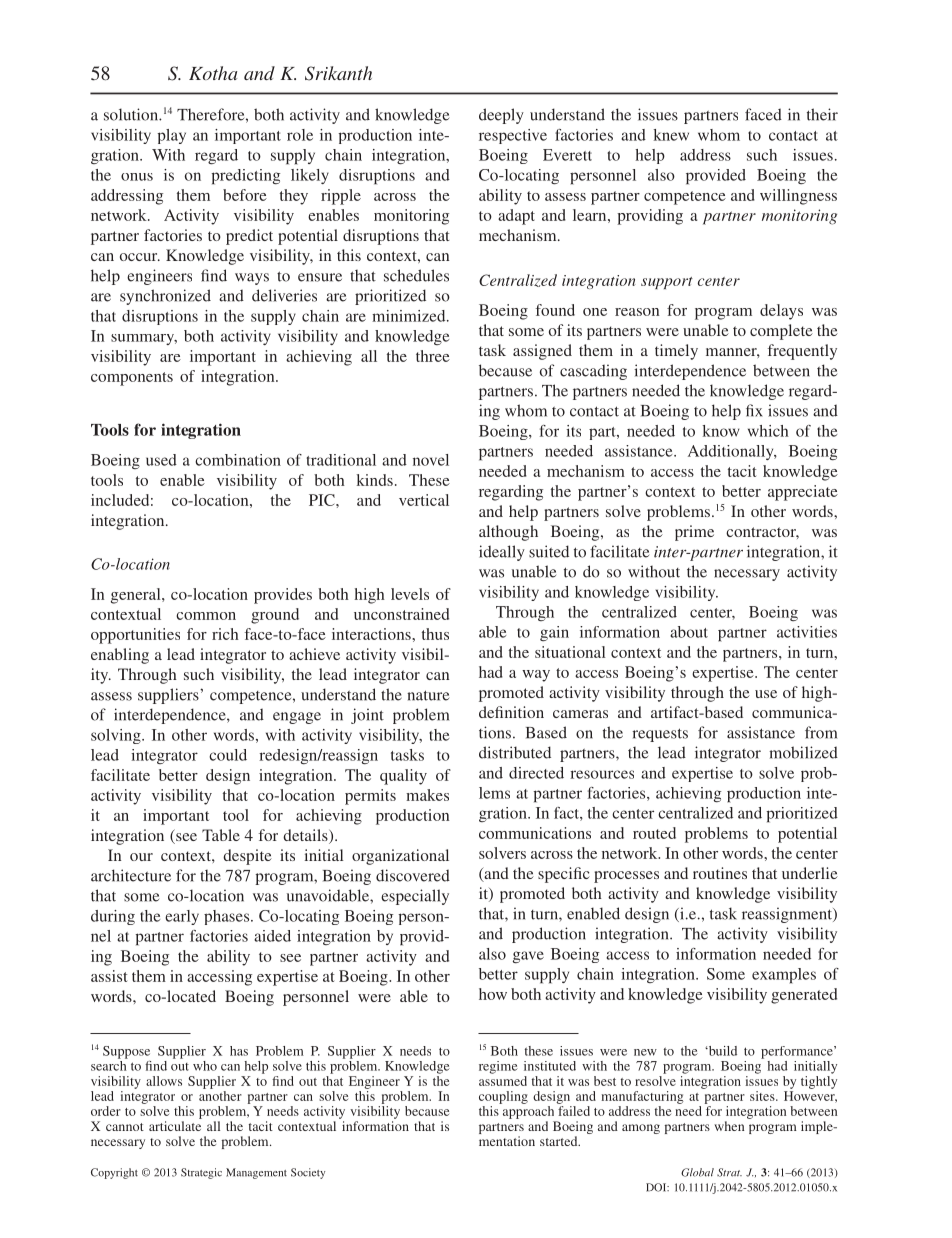  Describe the element at coordinates (171, 136) in the image. I see `play` at that location.
